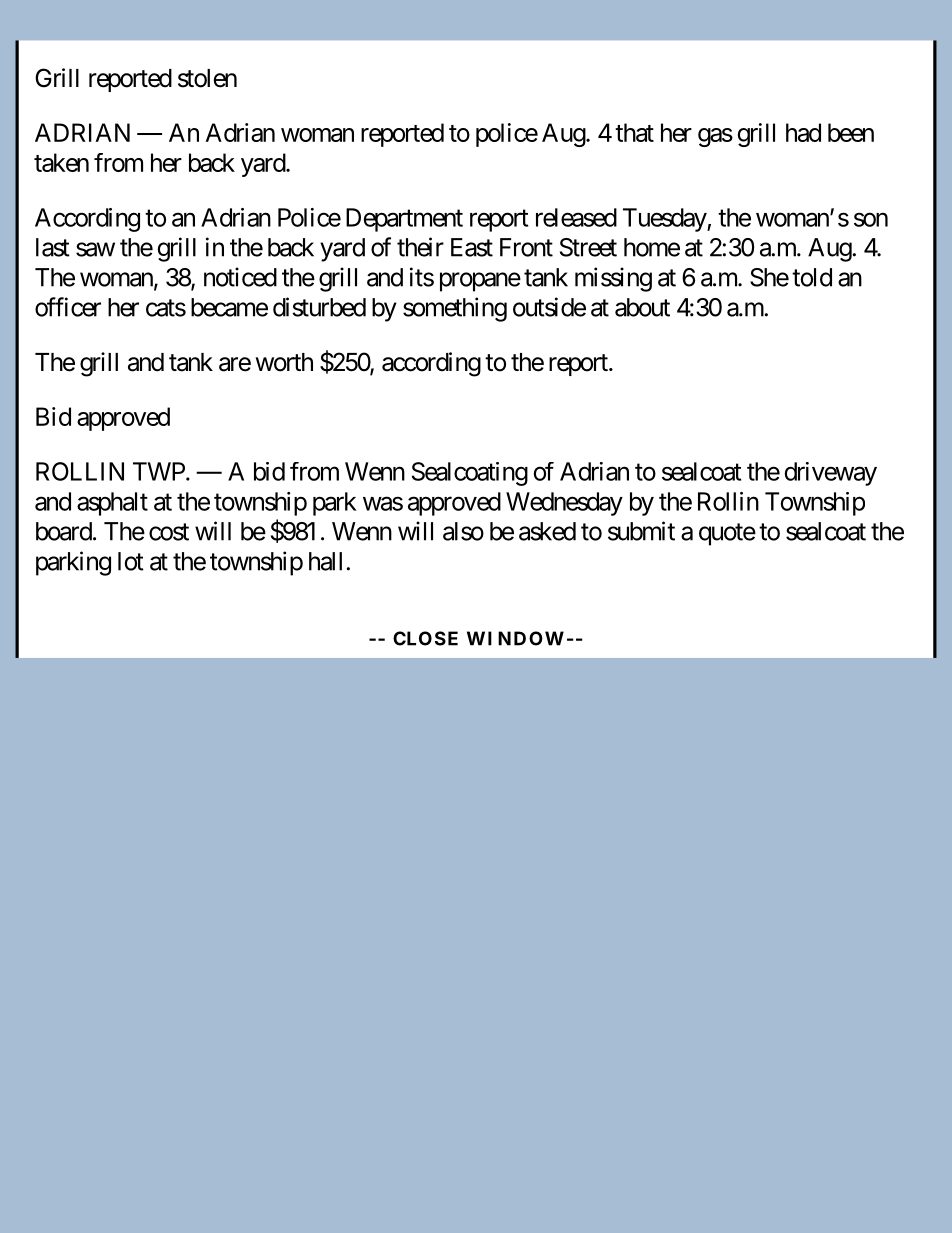 This page has width=952, height=1233. What do you see at coordinates (803, 132) in the page?
I see `had` at bounding box center [803, 132].
